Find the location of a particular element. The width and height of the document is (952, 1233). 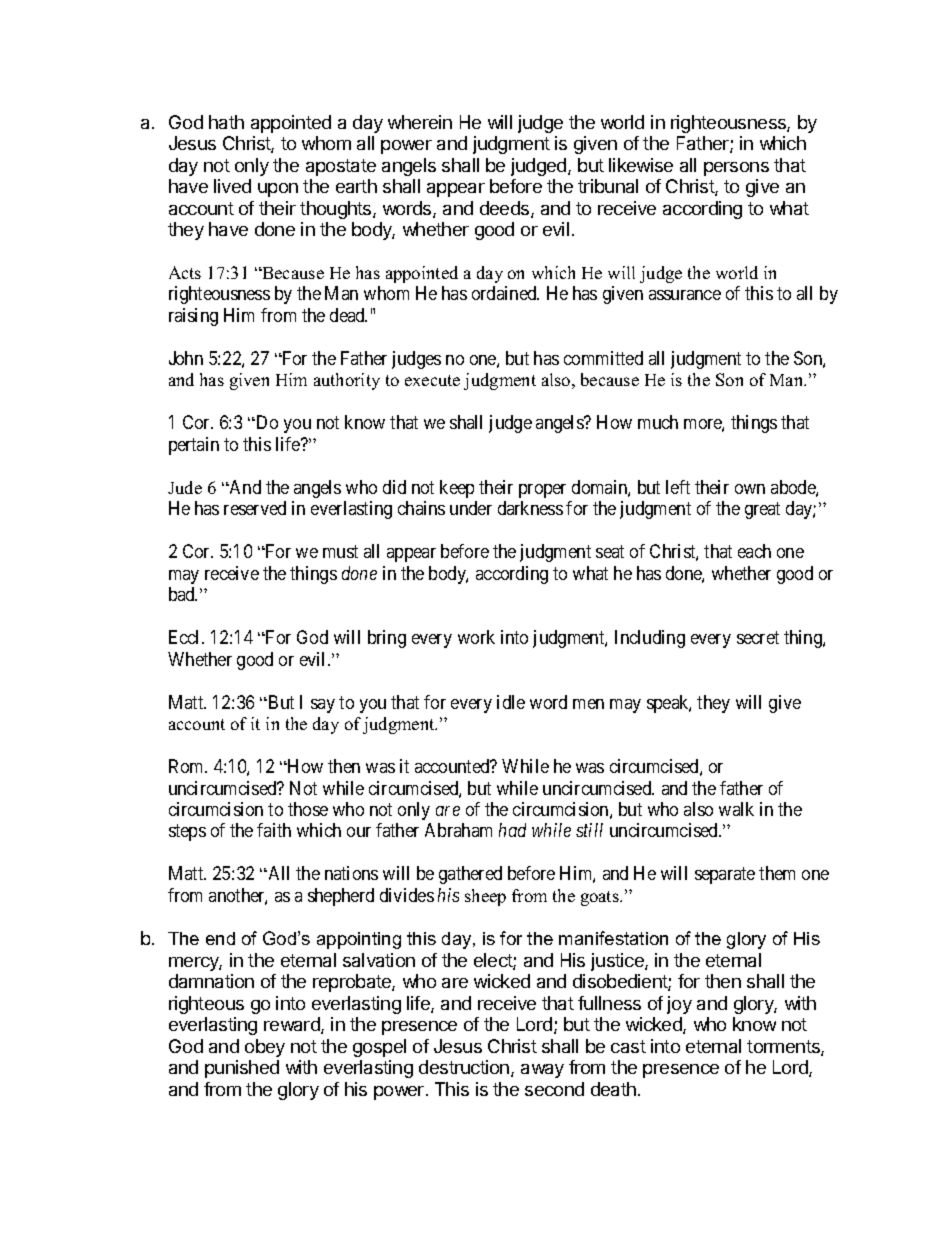

bad is located at coordinates (183, 594).
